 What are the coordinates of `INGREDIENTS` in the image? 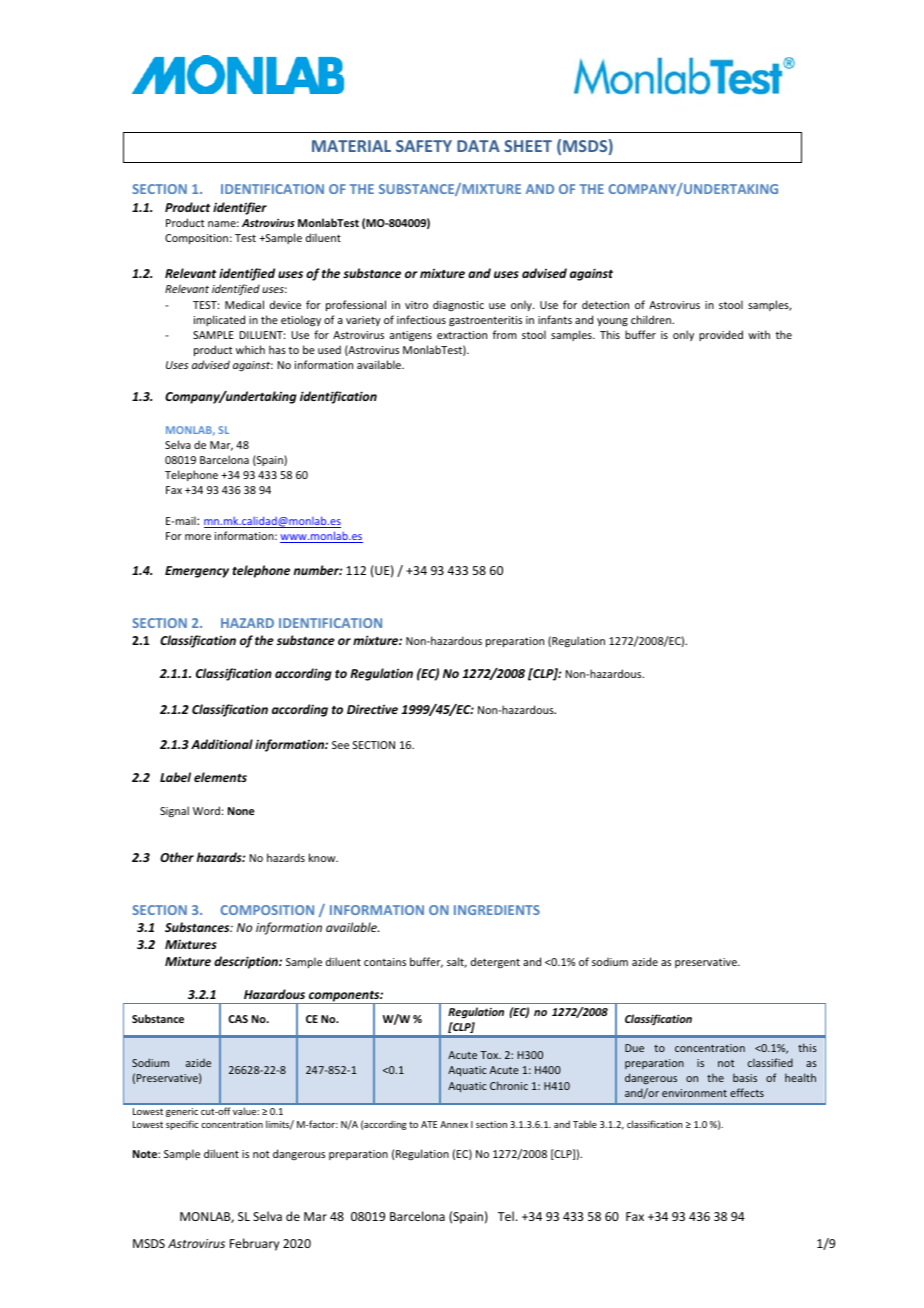 It's located at (497, 910).
